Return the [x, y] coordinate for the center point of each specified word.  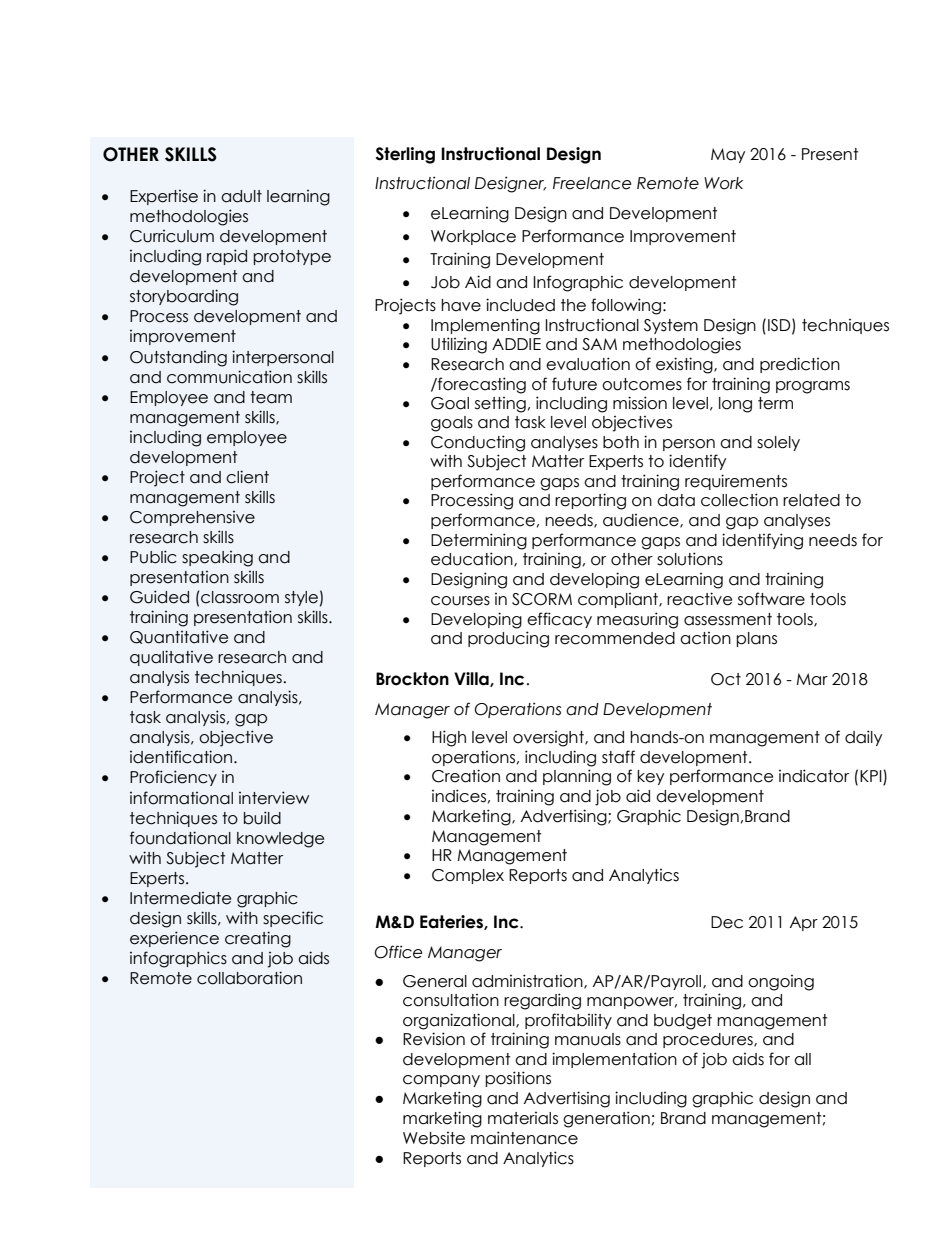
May [728, 155]
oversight [549, 739]
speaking [217, 559]
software [771, 599]
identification [181, 757]
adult [241, 196]
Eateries [452, 922]
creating [258, 939]
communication [229, 377]
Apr [804, 923]
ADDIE [516, 344]
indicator [814, 776]
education [473, 559]
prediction [800, 365]
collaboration [249, 978]
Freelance [592, 183]
